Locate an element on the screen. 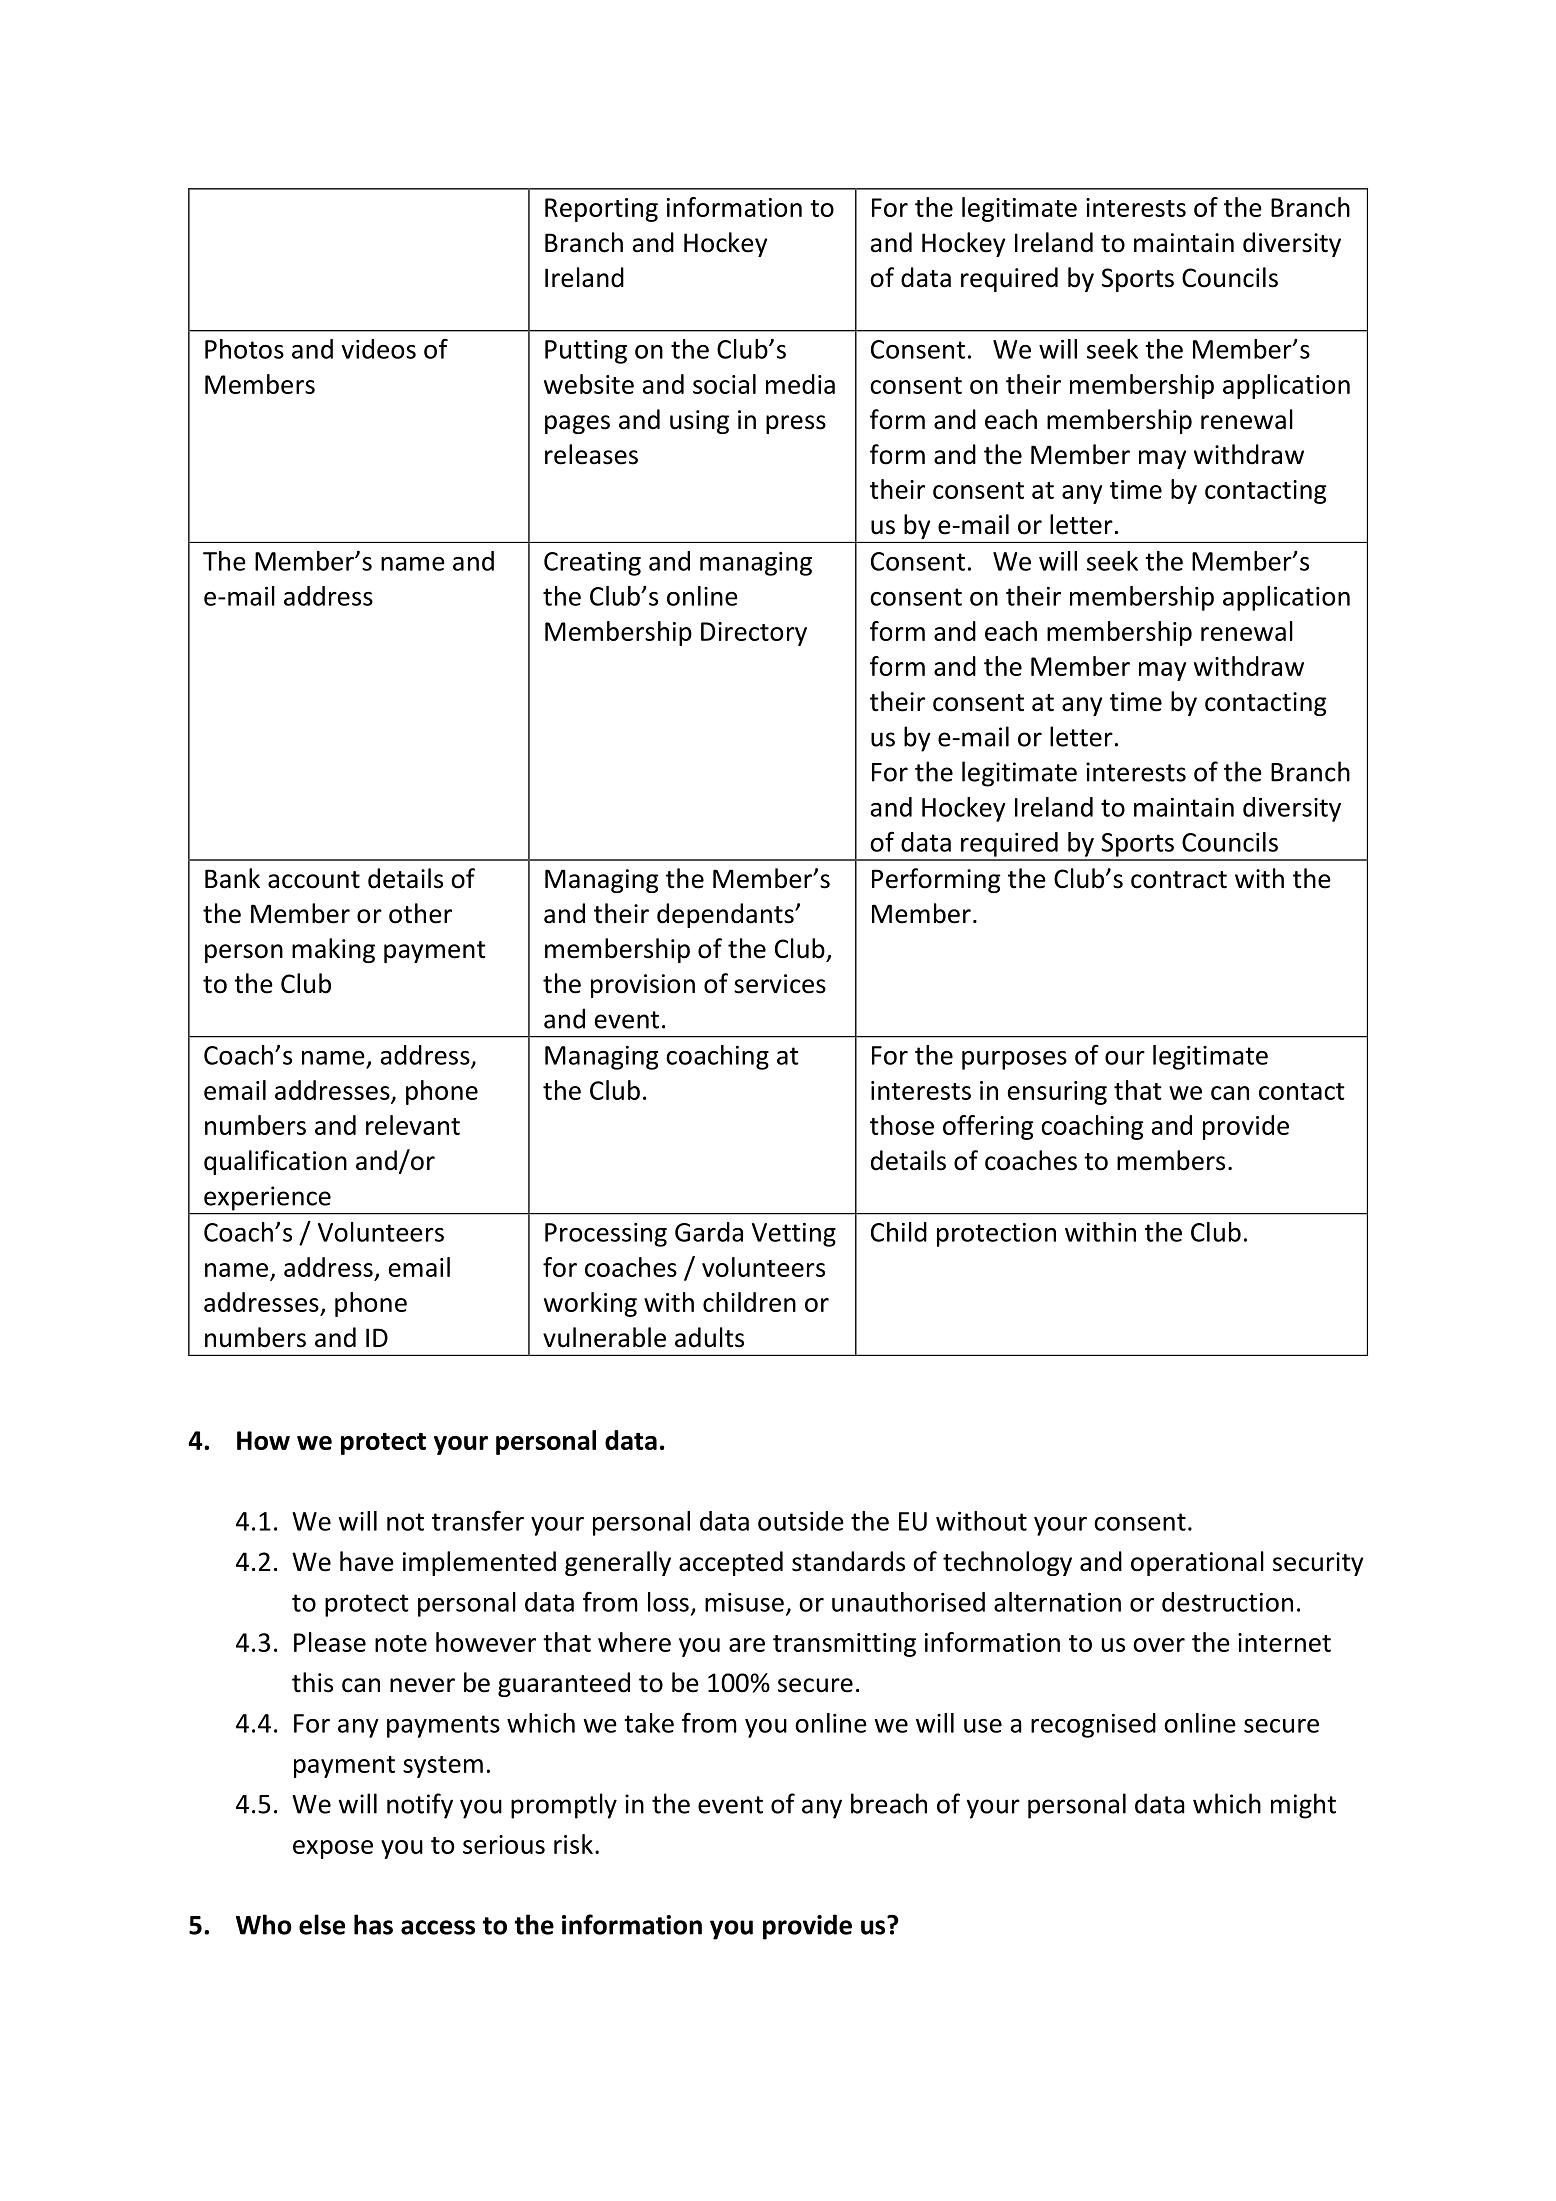 This screenshot has height=2201, width=1556. contract is located at coordinates (1179, 880).
